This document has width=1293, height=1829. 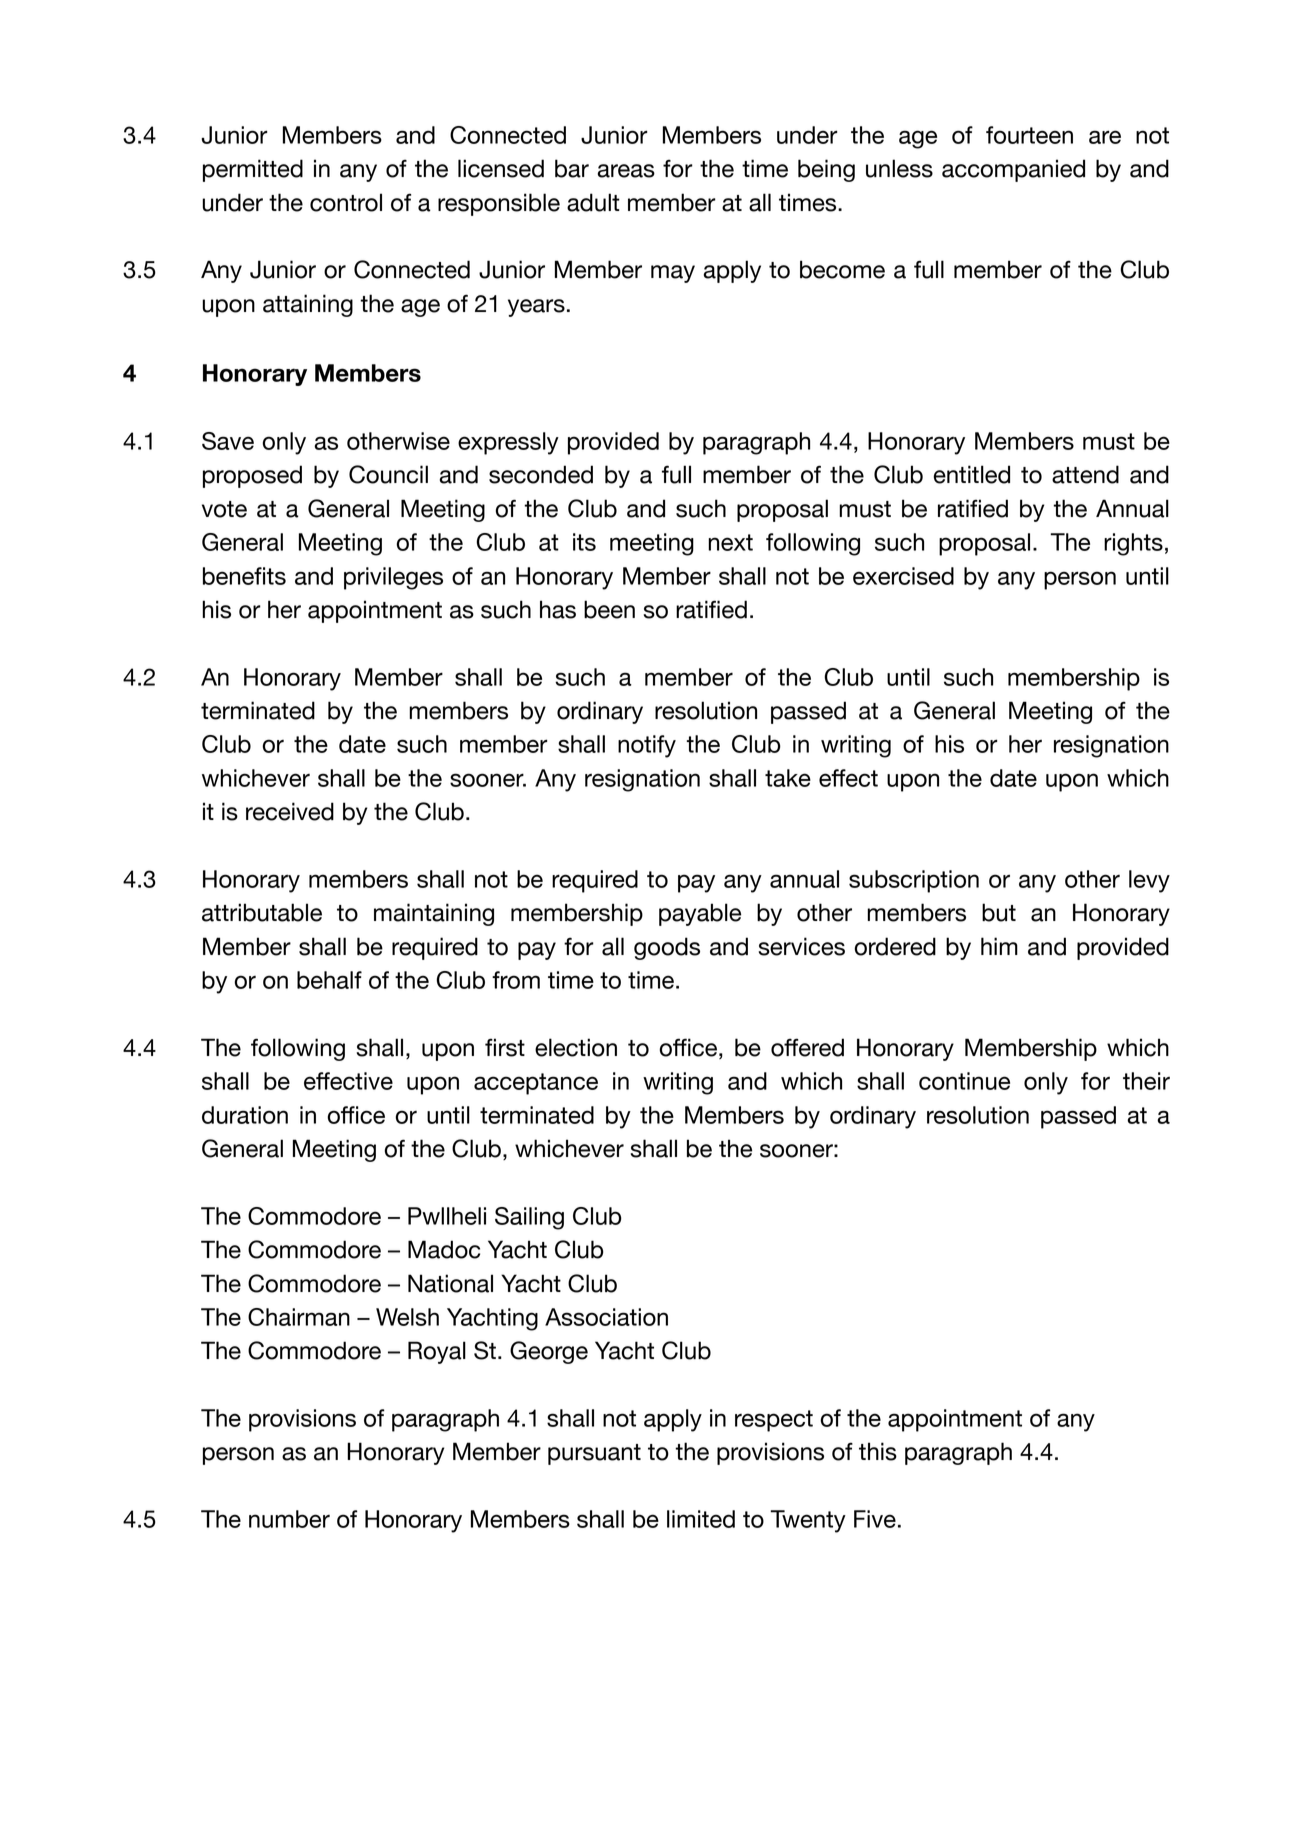 I want to click on this, so click(x=878, y=1451).
